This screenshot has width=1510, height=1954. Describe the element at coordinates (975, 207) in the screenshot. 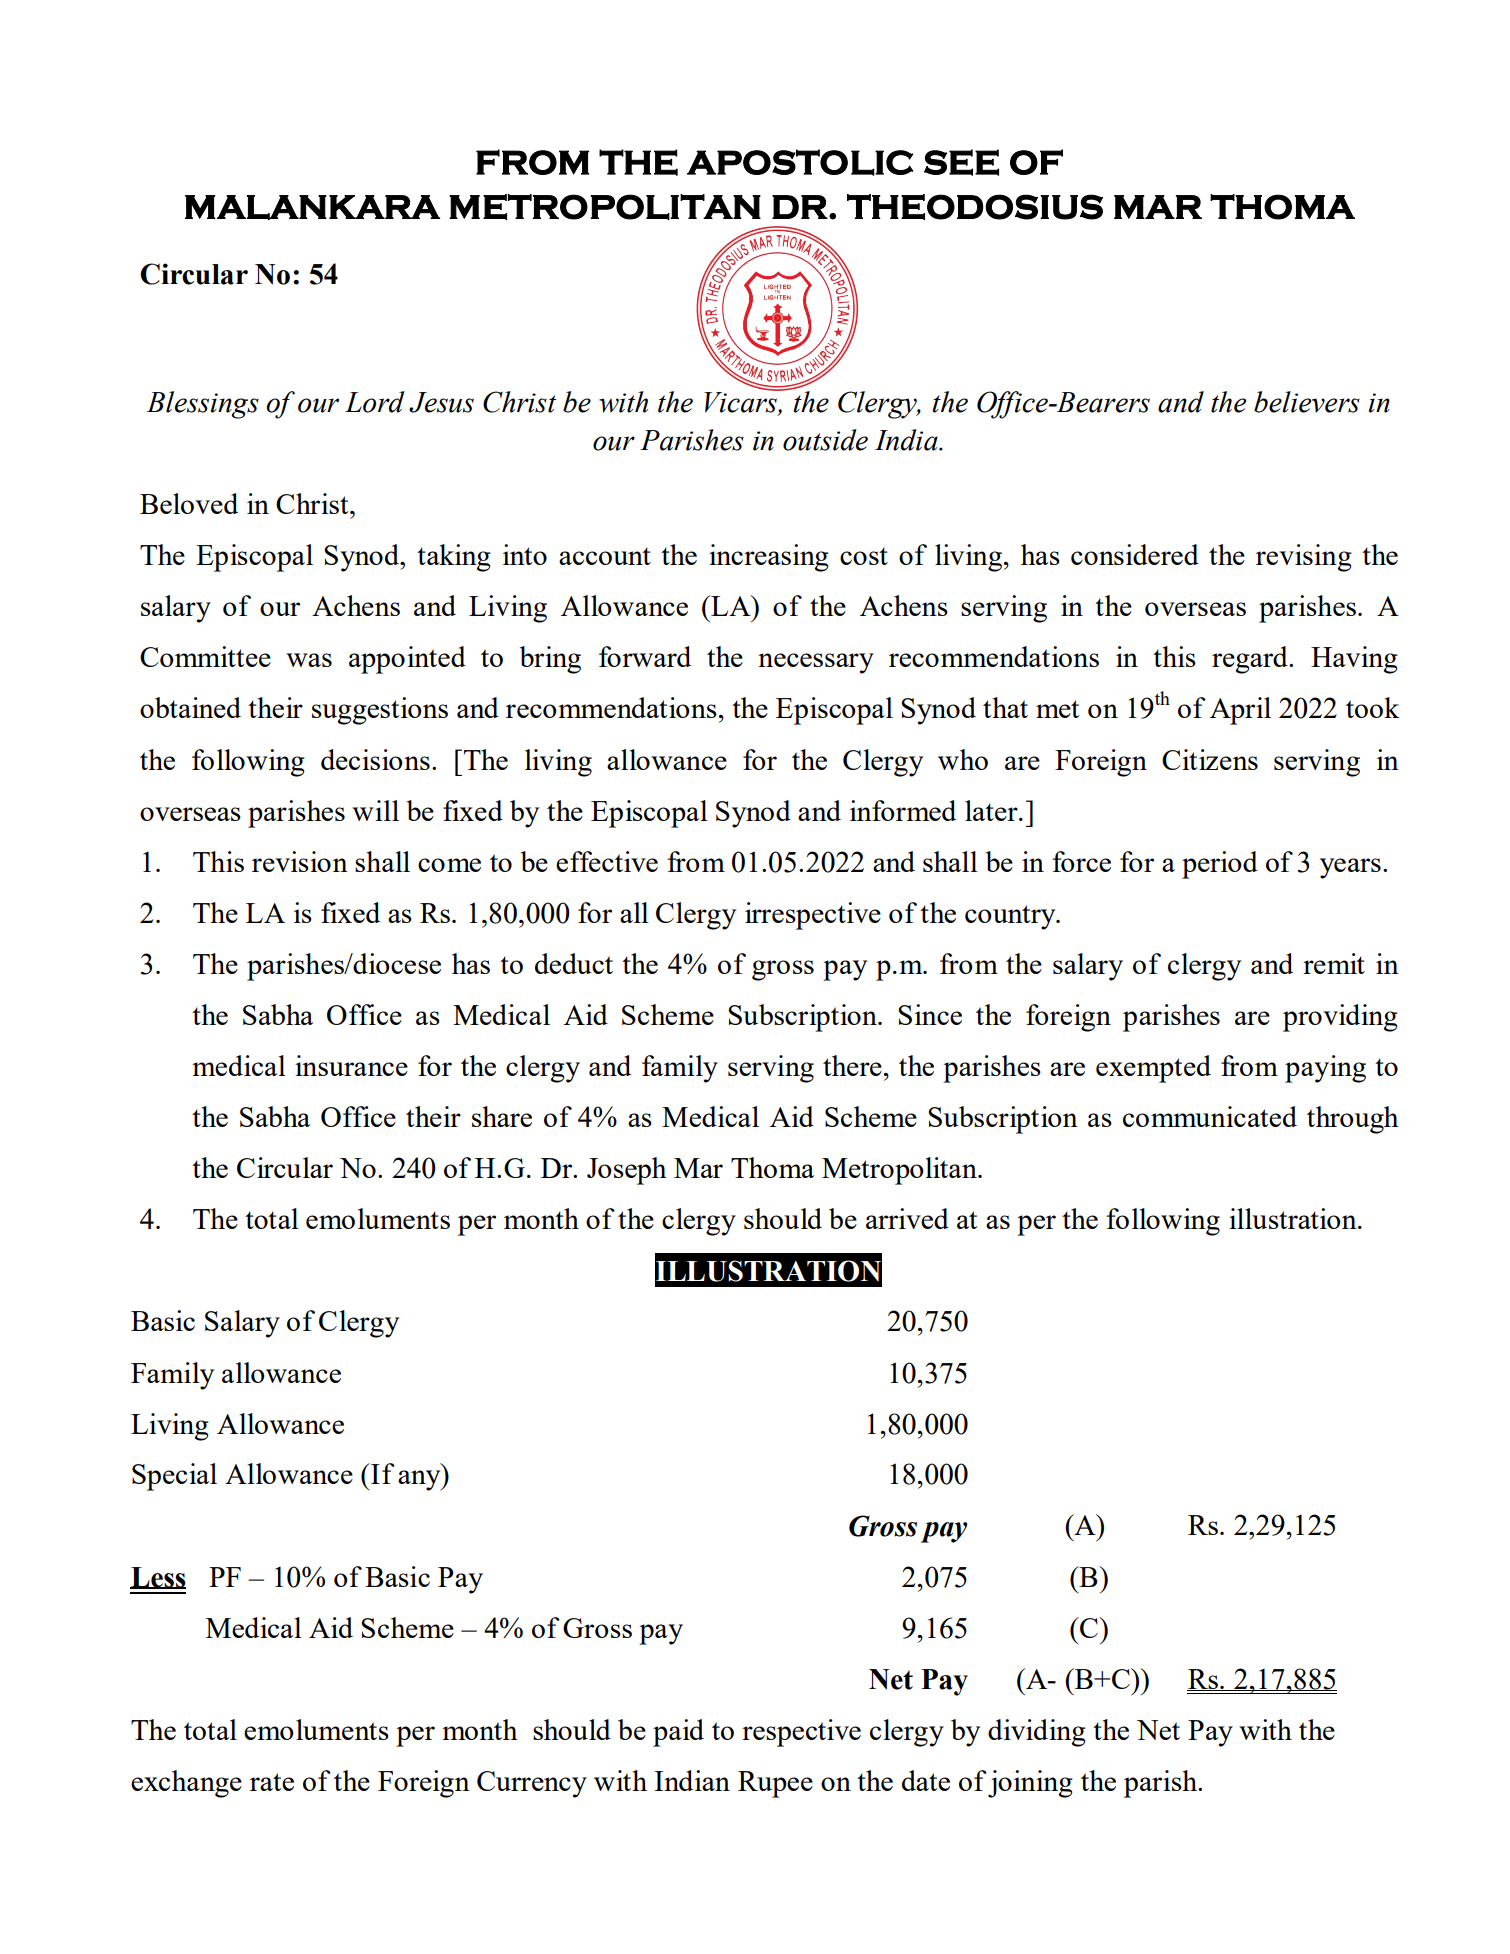

I see `THEODOSIUS` at that location.
